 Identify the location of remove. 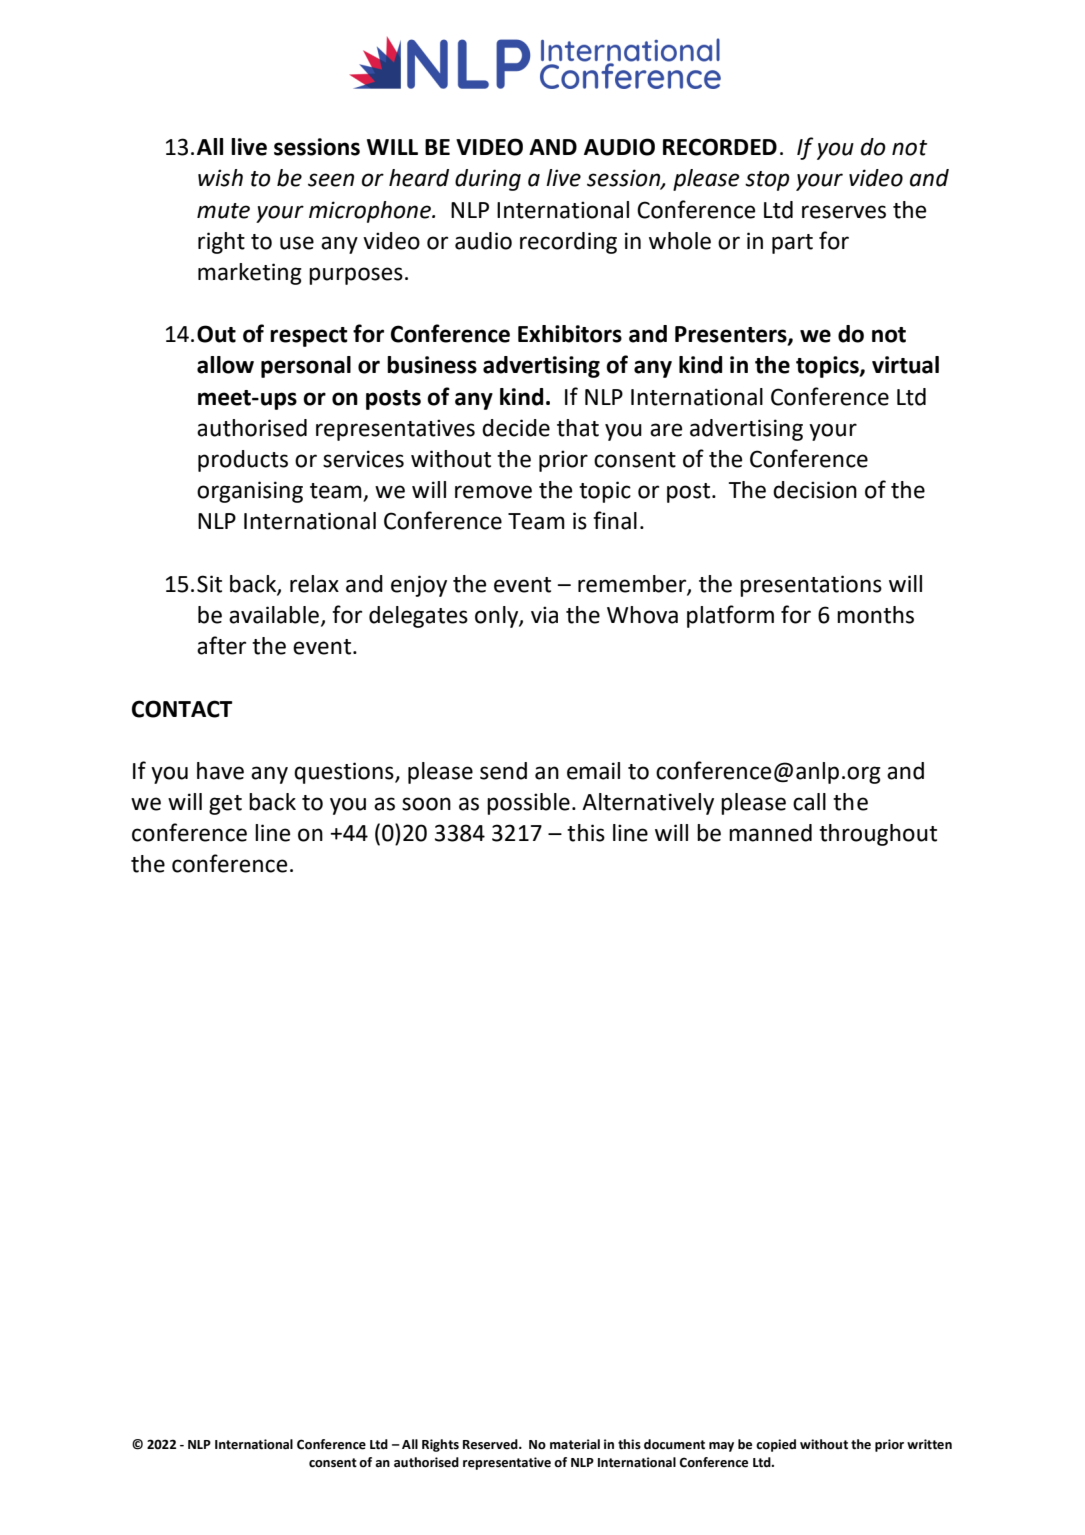
(493, 492).
